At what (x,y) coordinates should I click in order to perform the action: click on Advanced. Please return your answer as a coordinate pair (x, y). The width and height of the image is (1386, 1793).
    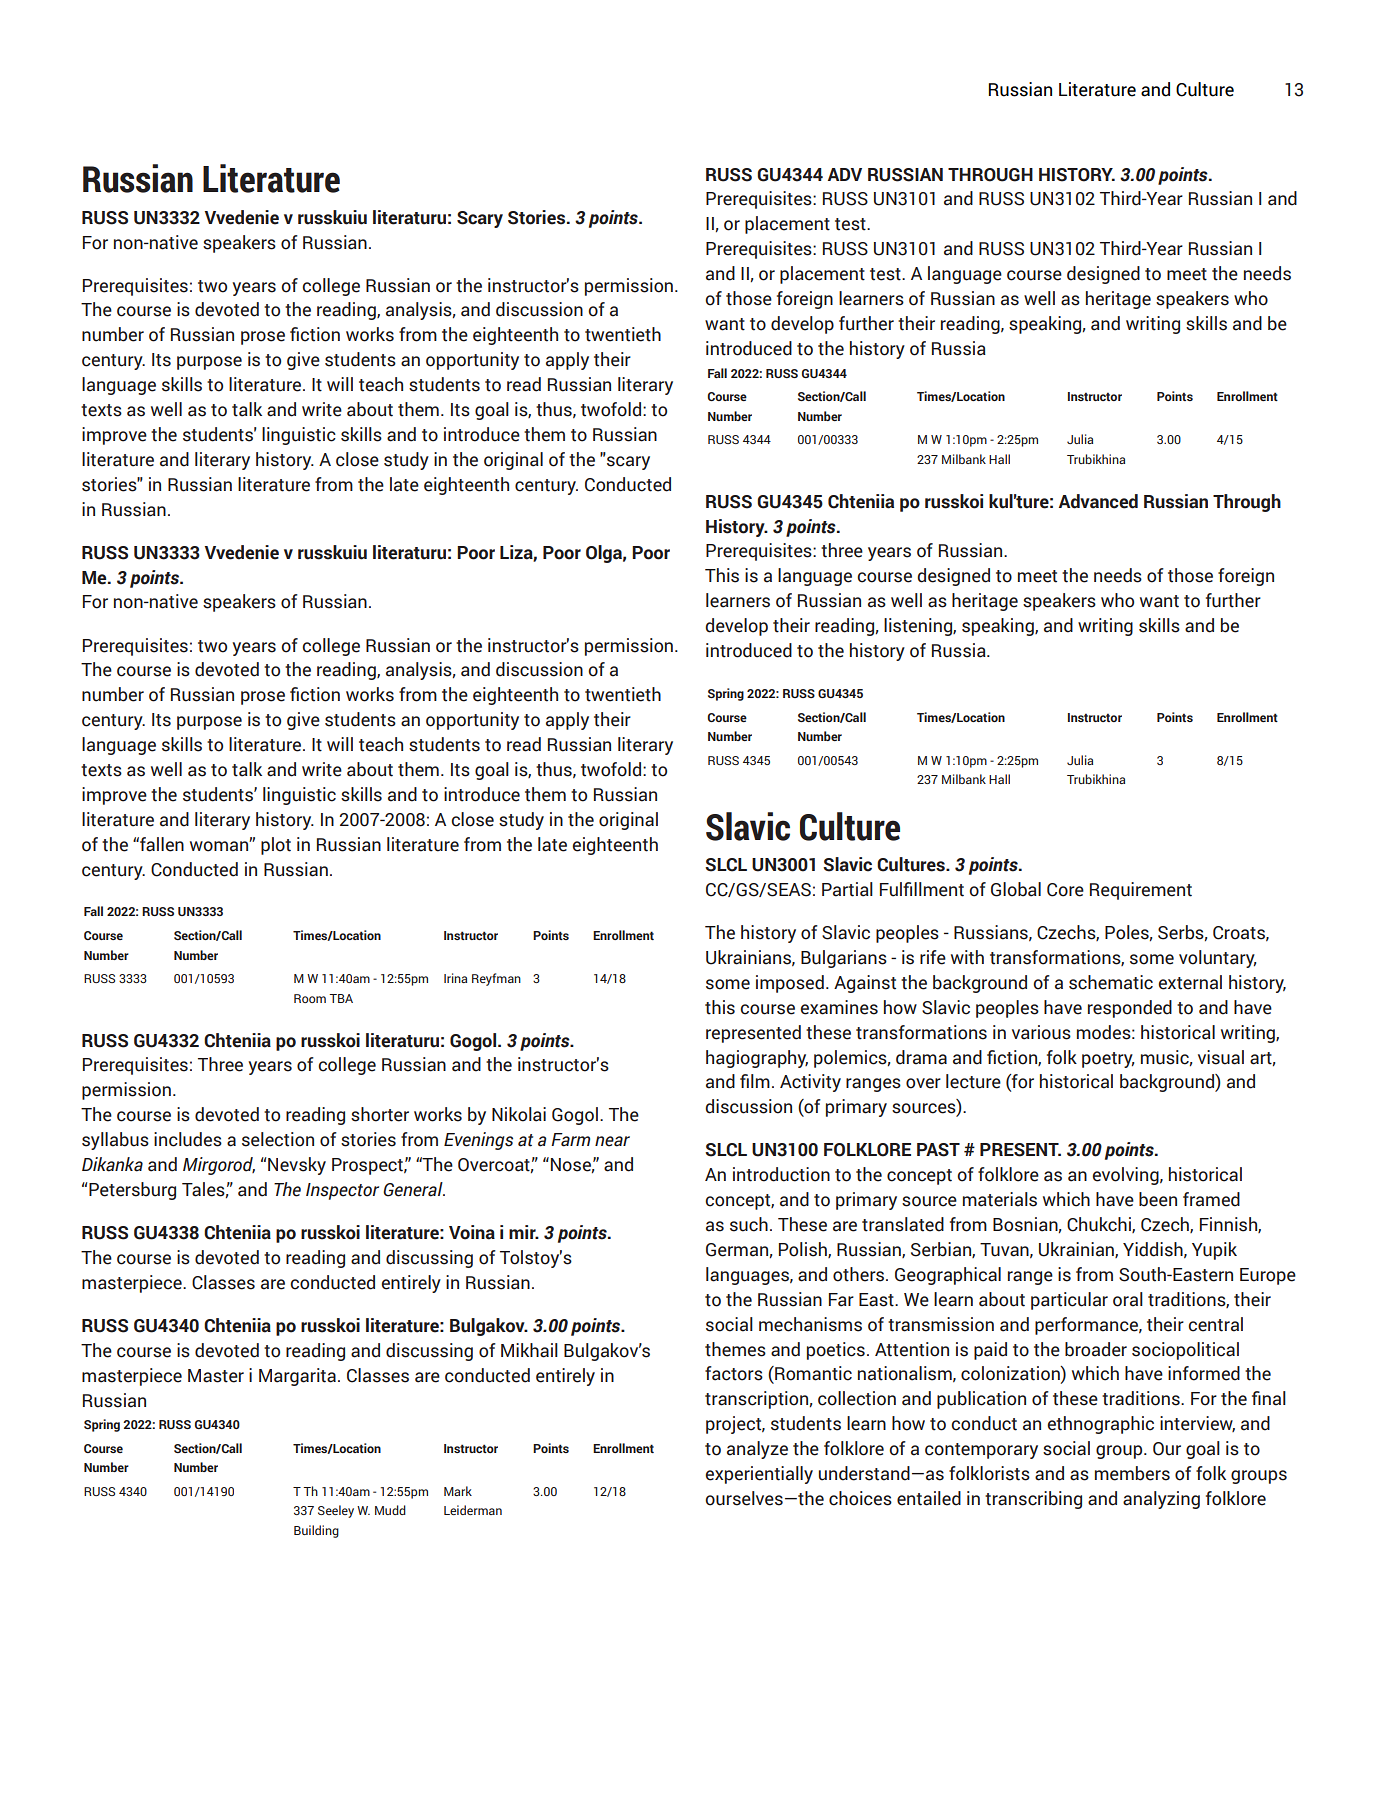
    Looking at the image, I should click on (1098, 501).
